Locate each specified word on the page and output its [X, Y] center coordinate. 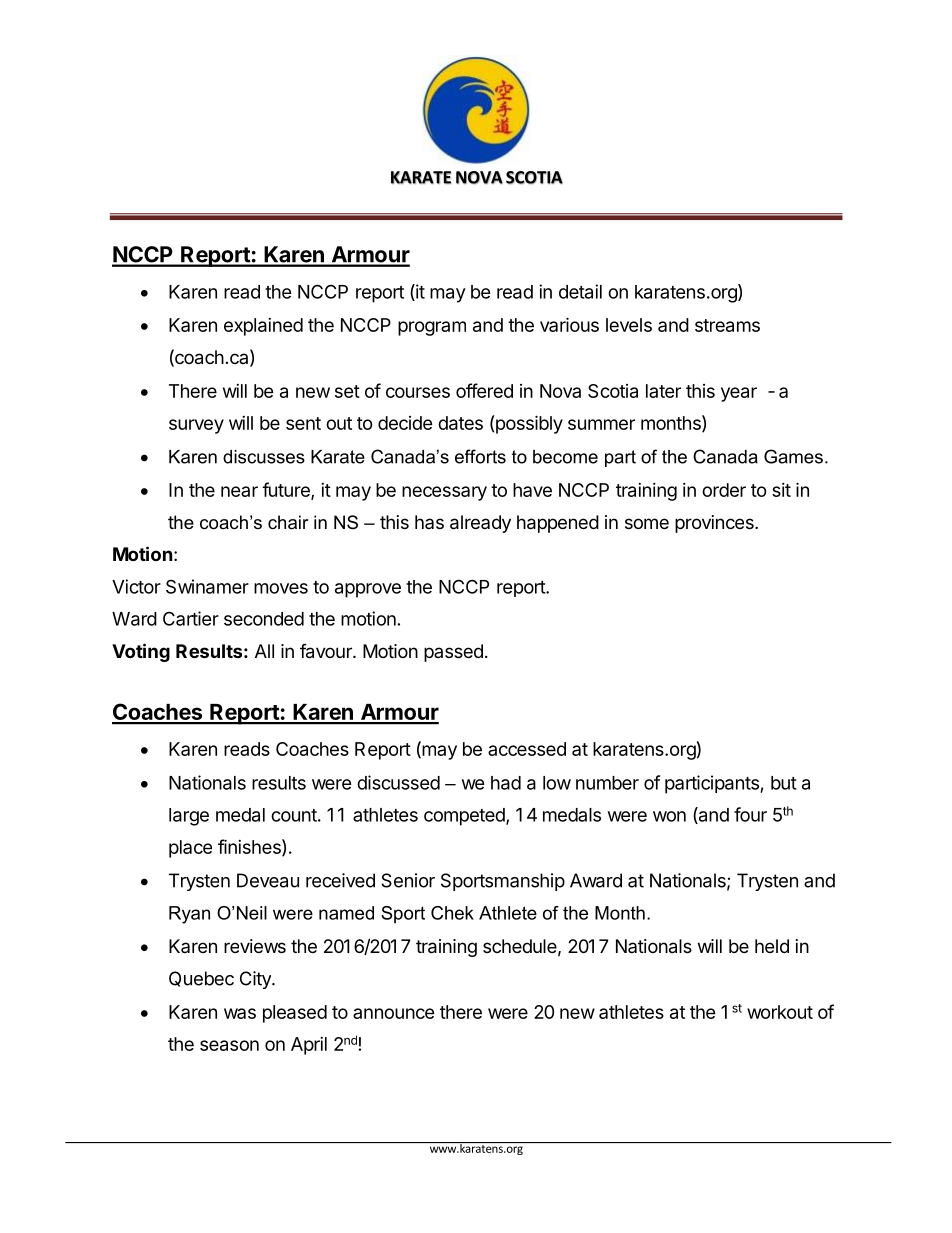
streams [727, 325]
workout [780, 1012]
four [750, 814]
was [240, 1013]
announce [394, 1013]
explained [263, 327]
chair [288, 522]
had [506, 783]
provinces [715, 524]
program [432, 328]
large [189, 817]
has [429, 522]
